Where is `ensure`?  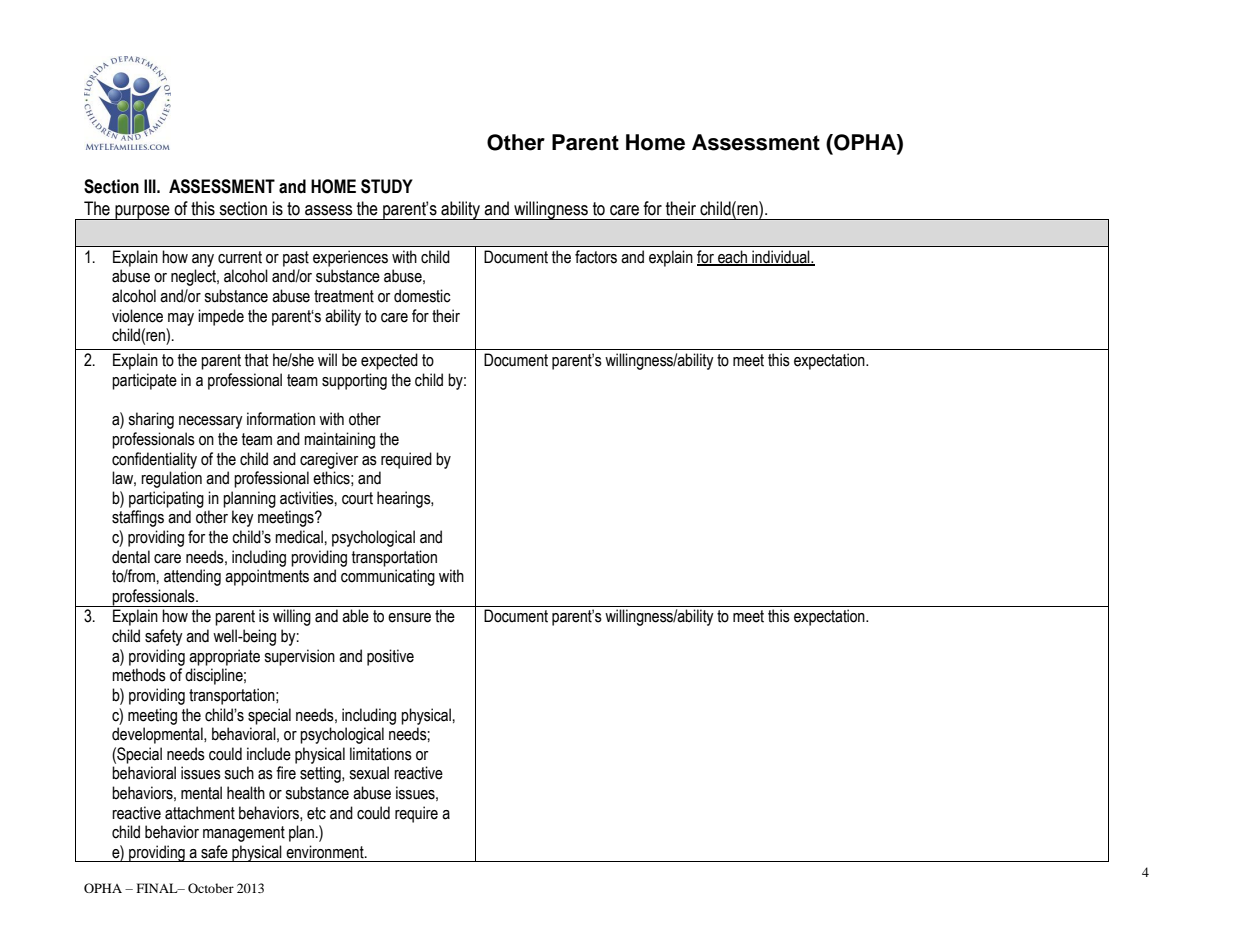
ensure is located at coordinates (409, 618).
